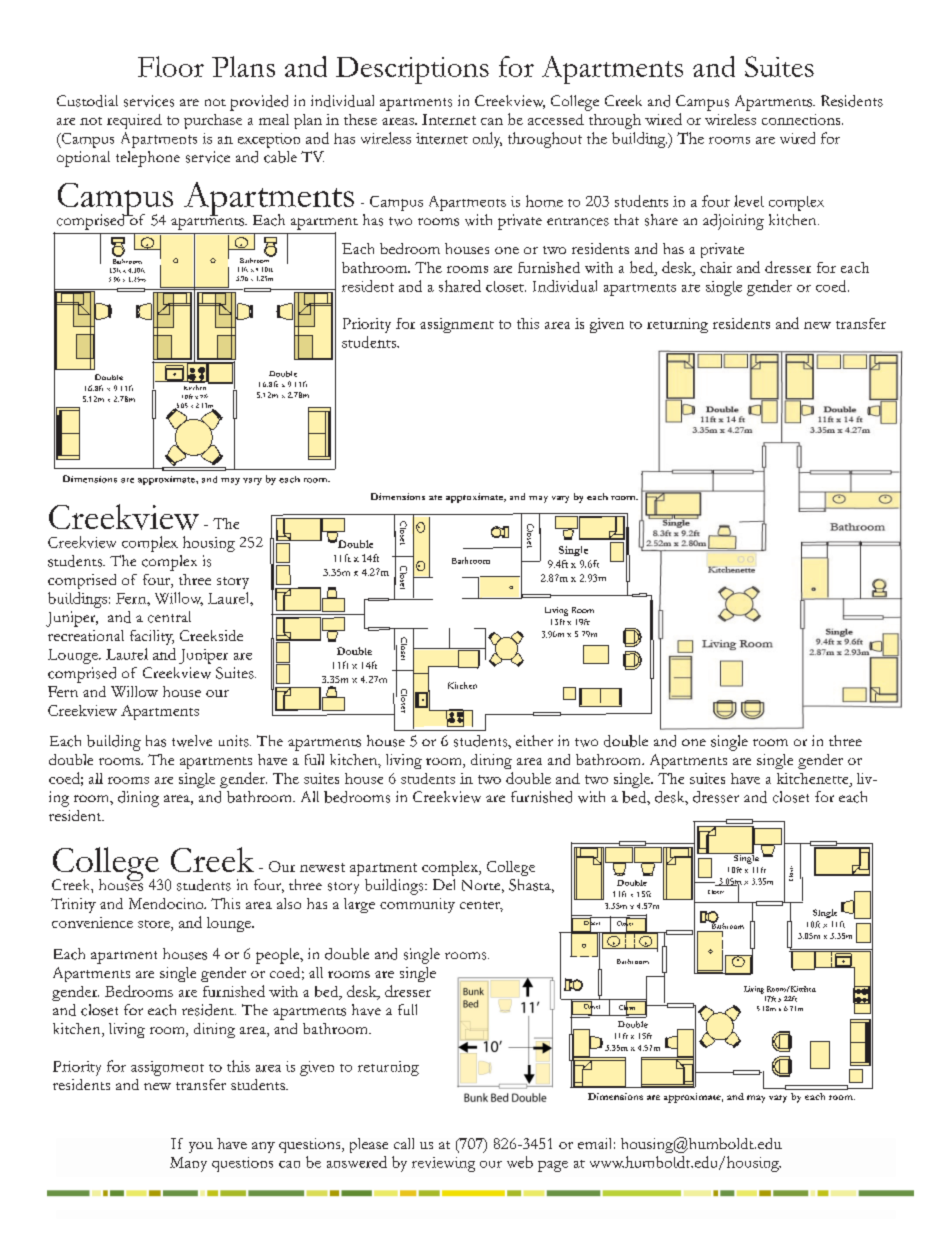 This image has height=1233, width=952. What do you see at coordinates (578, 222) in the image?
I see `entrances` at bounding box center [578, 222].
